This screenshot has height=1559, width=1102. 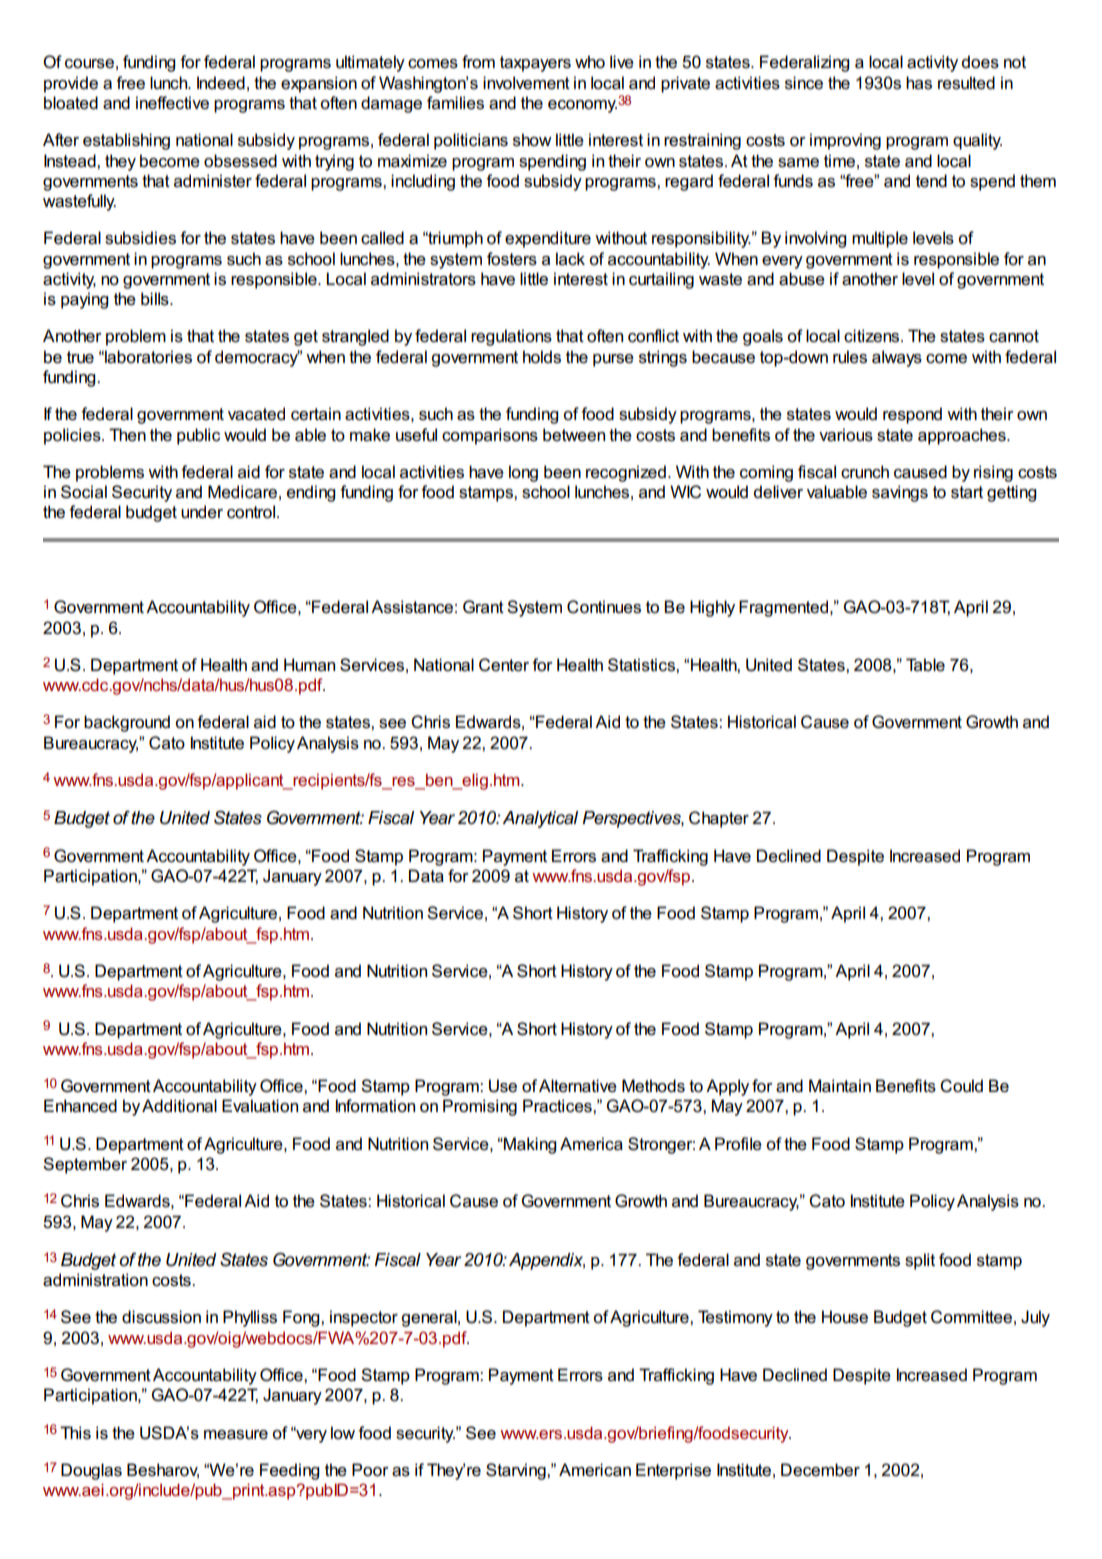 What do you see at coordinates (236, 1435) in the screenshot?
I see `measure` at bounding box center [236, 1435].
